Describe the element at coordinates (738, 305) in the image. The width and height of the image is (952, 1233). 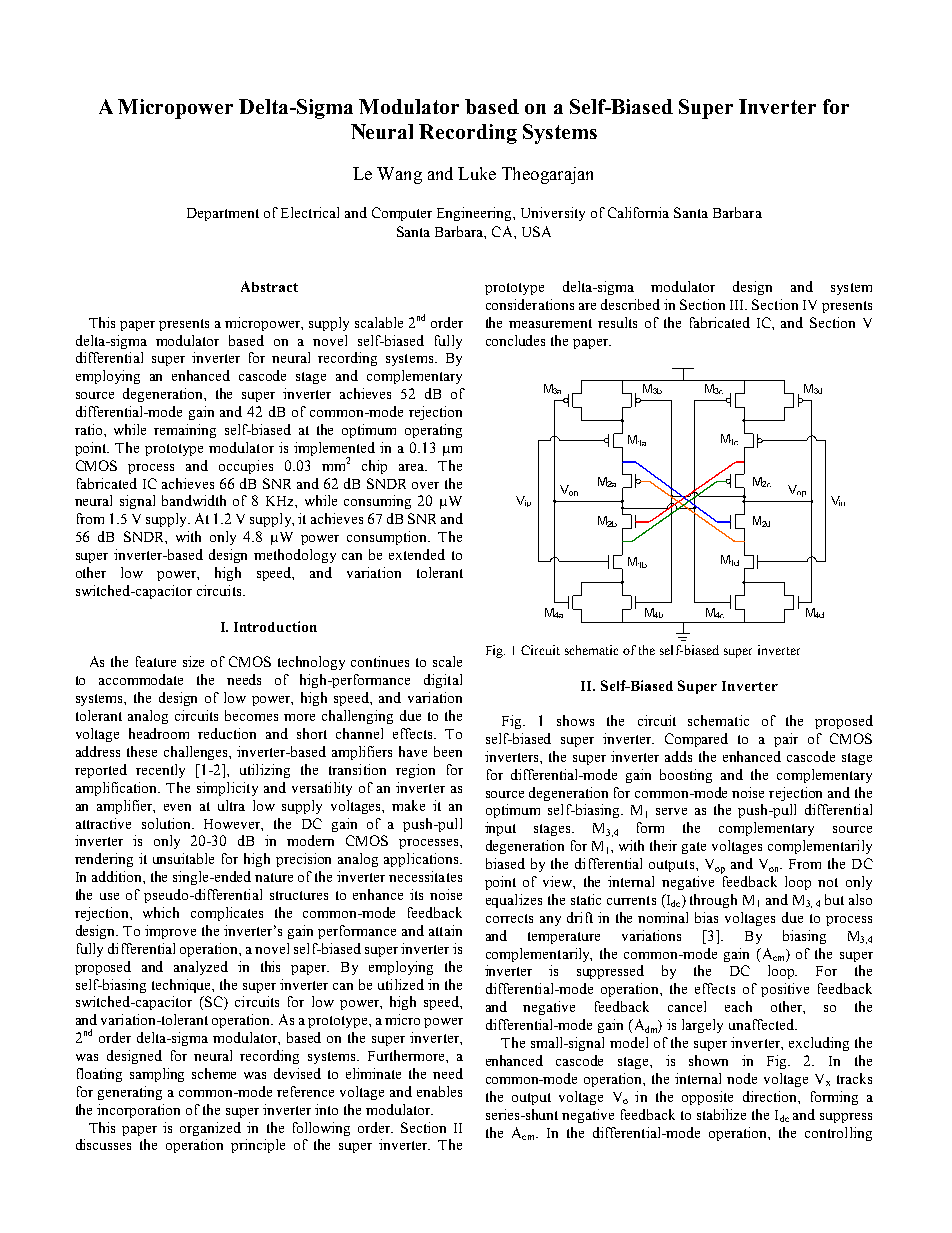
I see `III` at that location.
